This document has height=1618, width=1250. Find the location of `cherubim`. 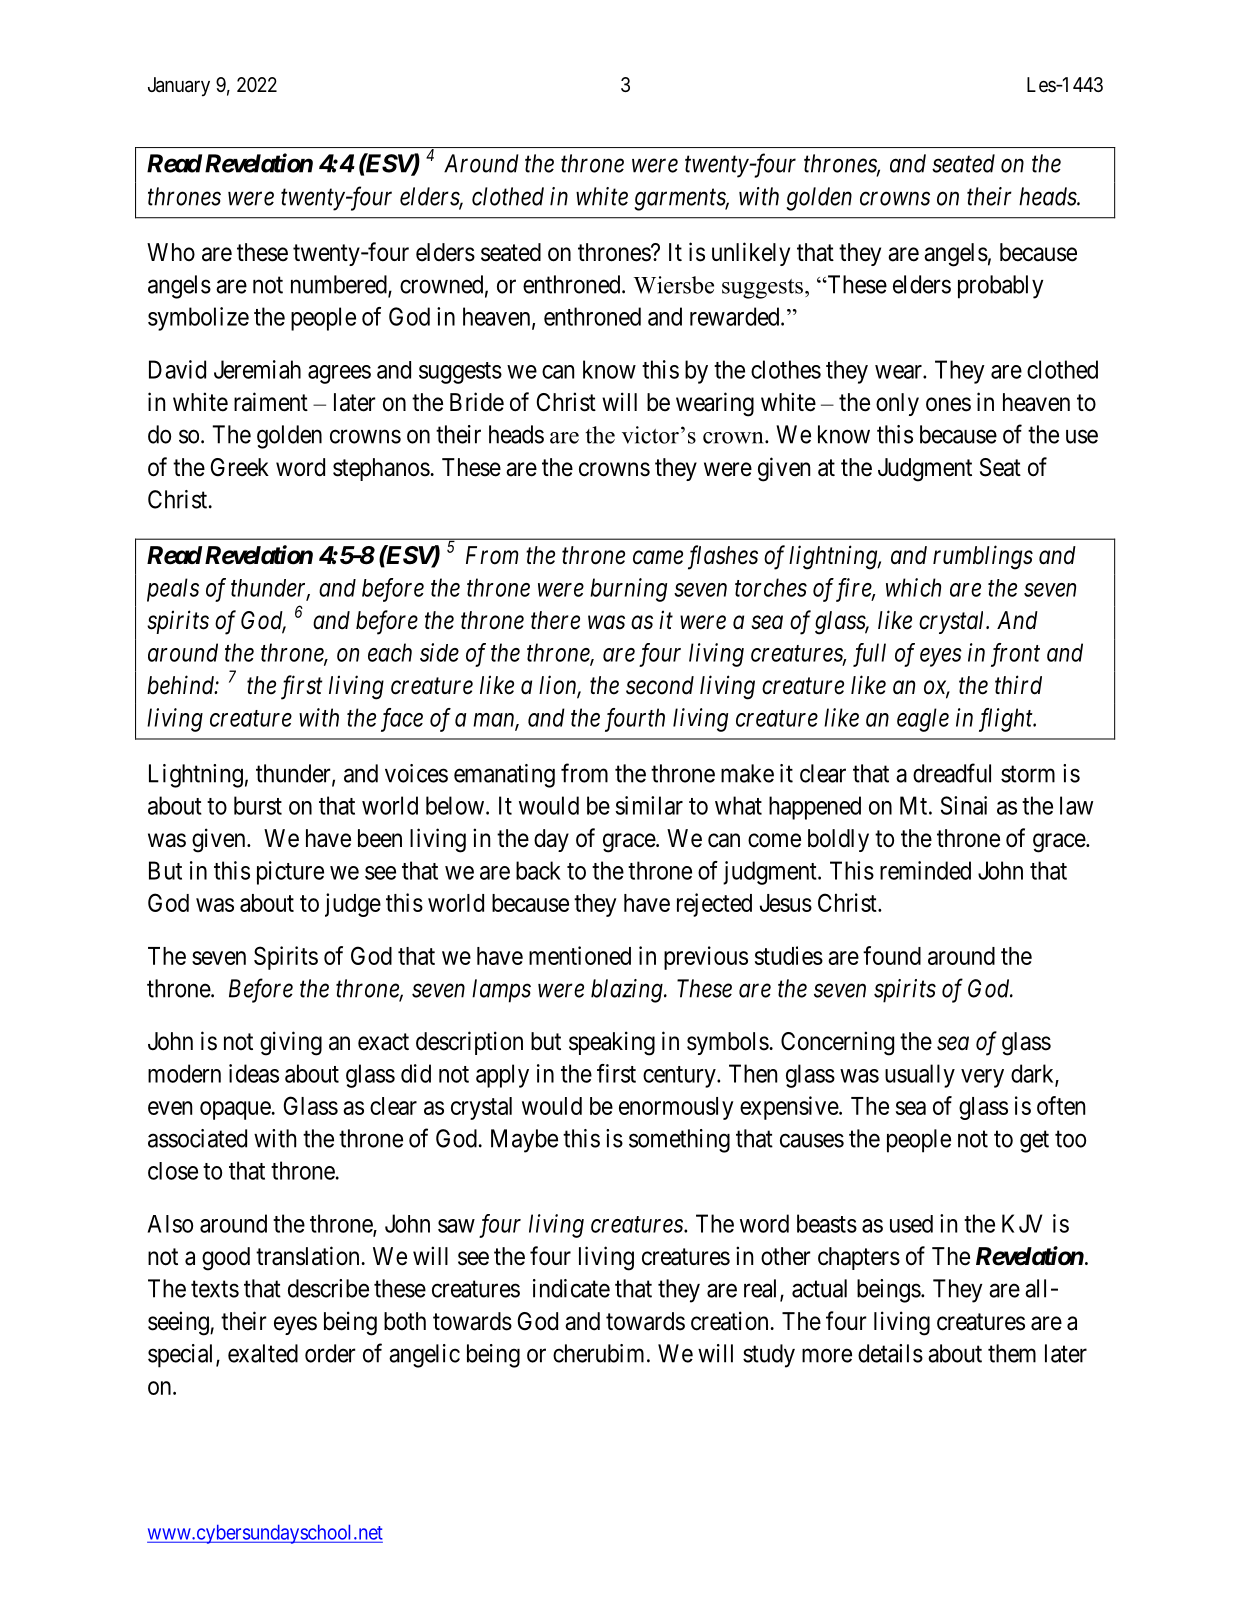

cherubim is located at coordinates (600, 1353).
